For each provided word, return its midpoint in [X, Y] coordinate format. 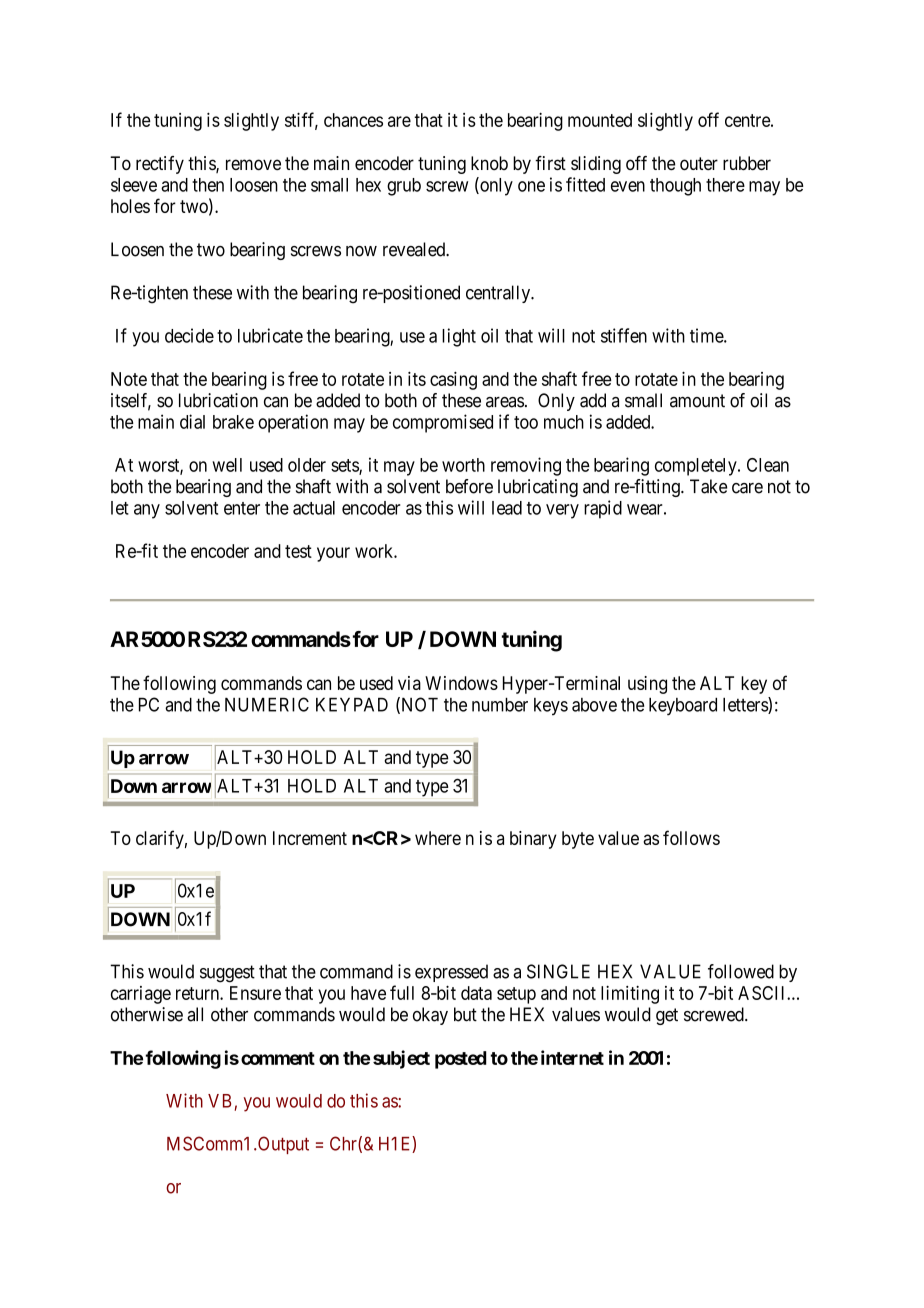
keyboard [683, 707]
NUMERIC [267, 704]
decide [189, 335]
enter [242, 508]
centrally [499, 294]
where [438, 838]
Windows [461, 683]
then [208, 185]
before [469, 486]
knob [489, 163]
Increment [310, 838]
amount [697, 401]
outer [699, 164]
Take [708, 486]
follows [691, 837]
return [198, 993]
